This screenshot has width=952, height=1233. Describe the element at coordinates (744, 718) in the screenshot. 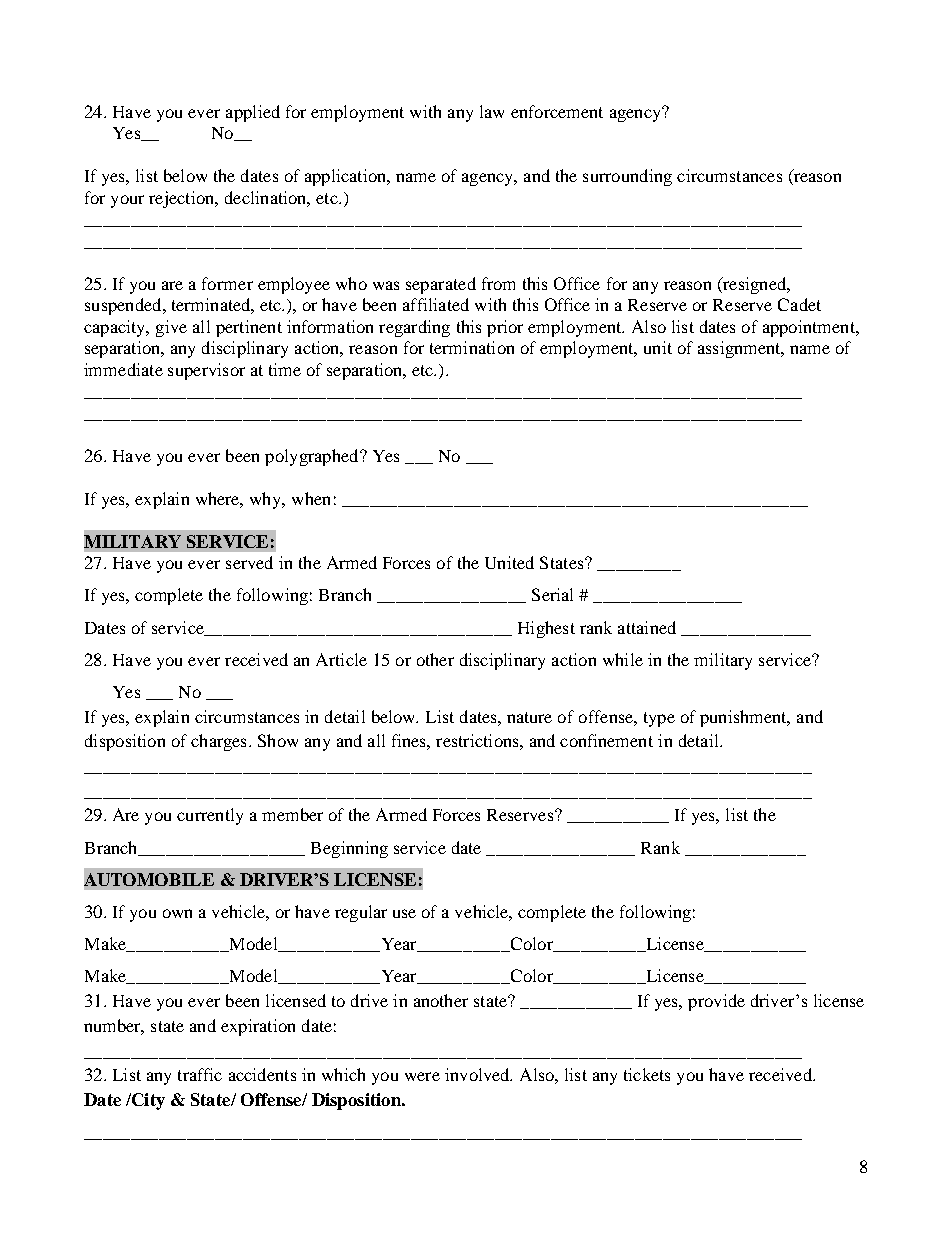

I see `punishment` at that location.
